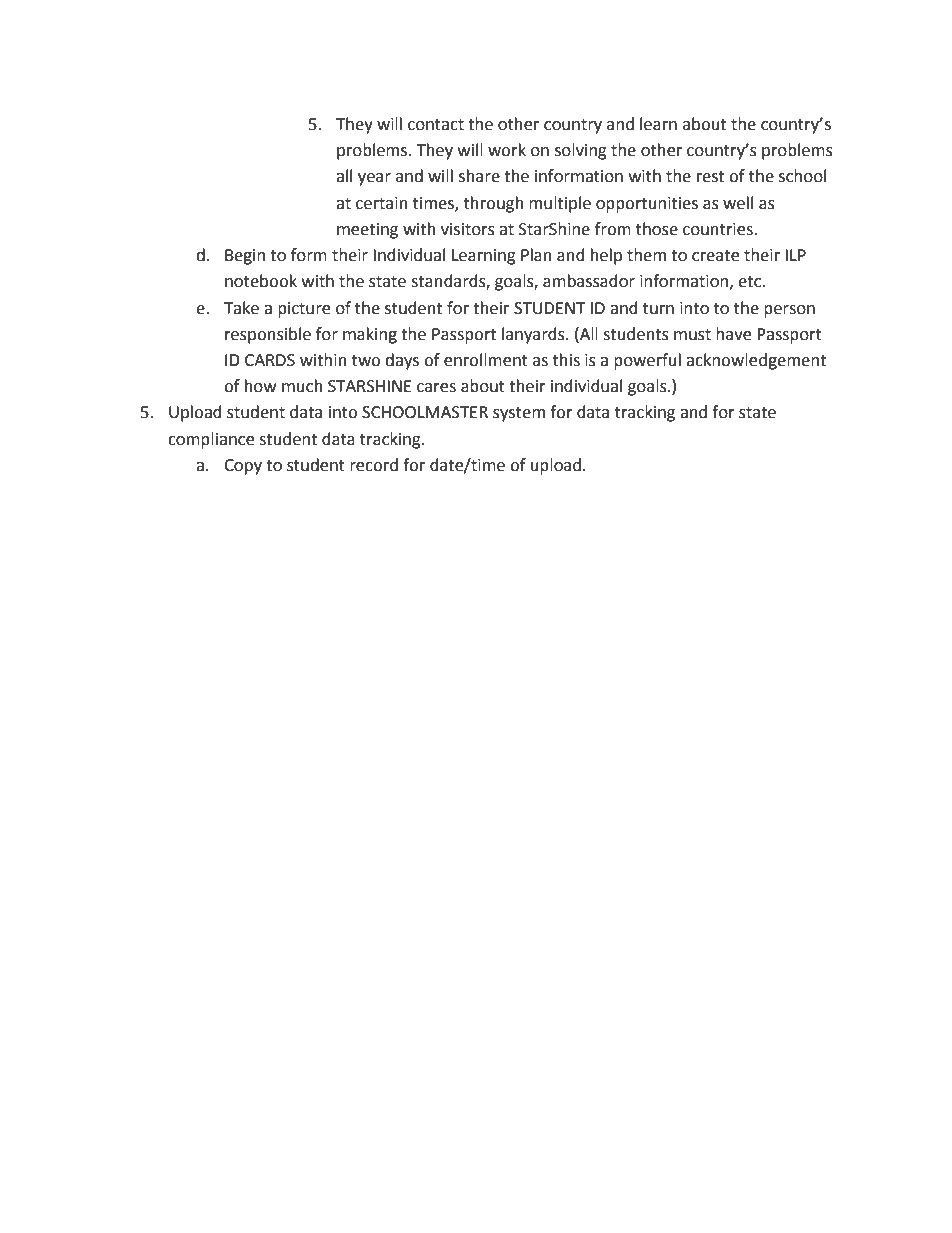 Image resolution: width=952 pixels, height=1233 pixels. Describe the element at coordinates (718, 229) in the screenshot. I see `countries` at that location.
